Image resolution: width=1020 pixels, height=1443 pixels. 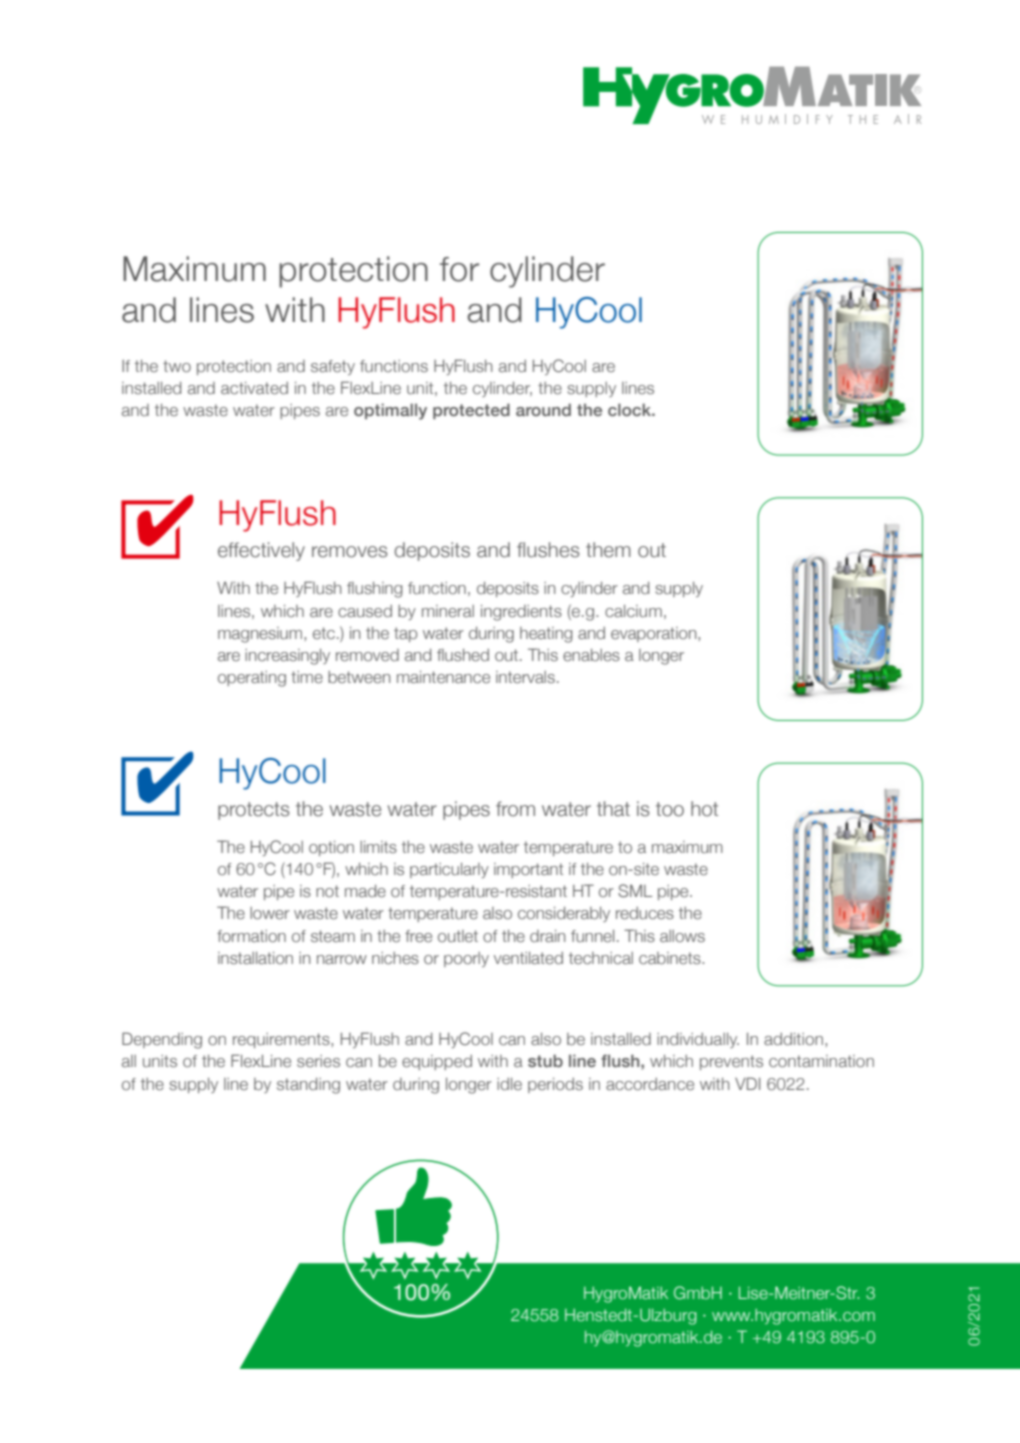 I want to click on intervals, so click(x=525, y=677).
